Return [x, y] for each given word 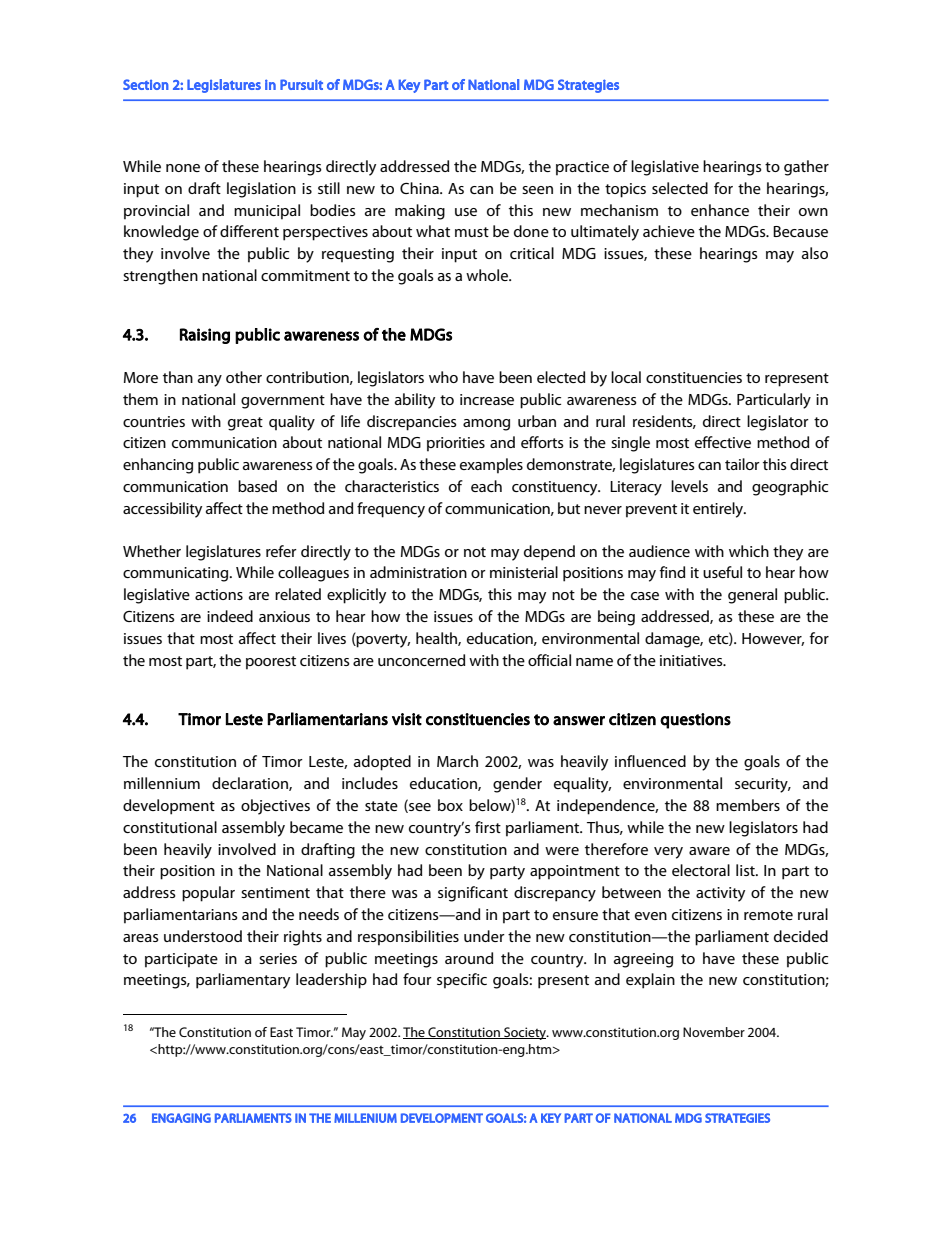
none [183, 168]
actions [219, 594]
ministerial [524, 572]
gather [806, 168]
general [752, 596]
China [420, 188]
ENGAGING [181, 1118]
